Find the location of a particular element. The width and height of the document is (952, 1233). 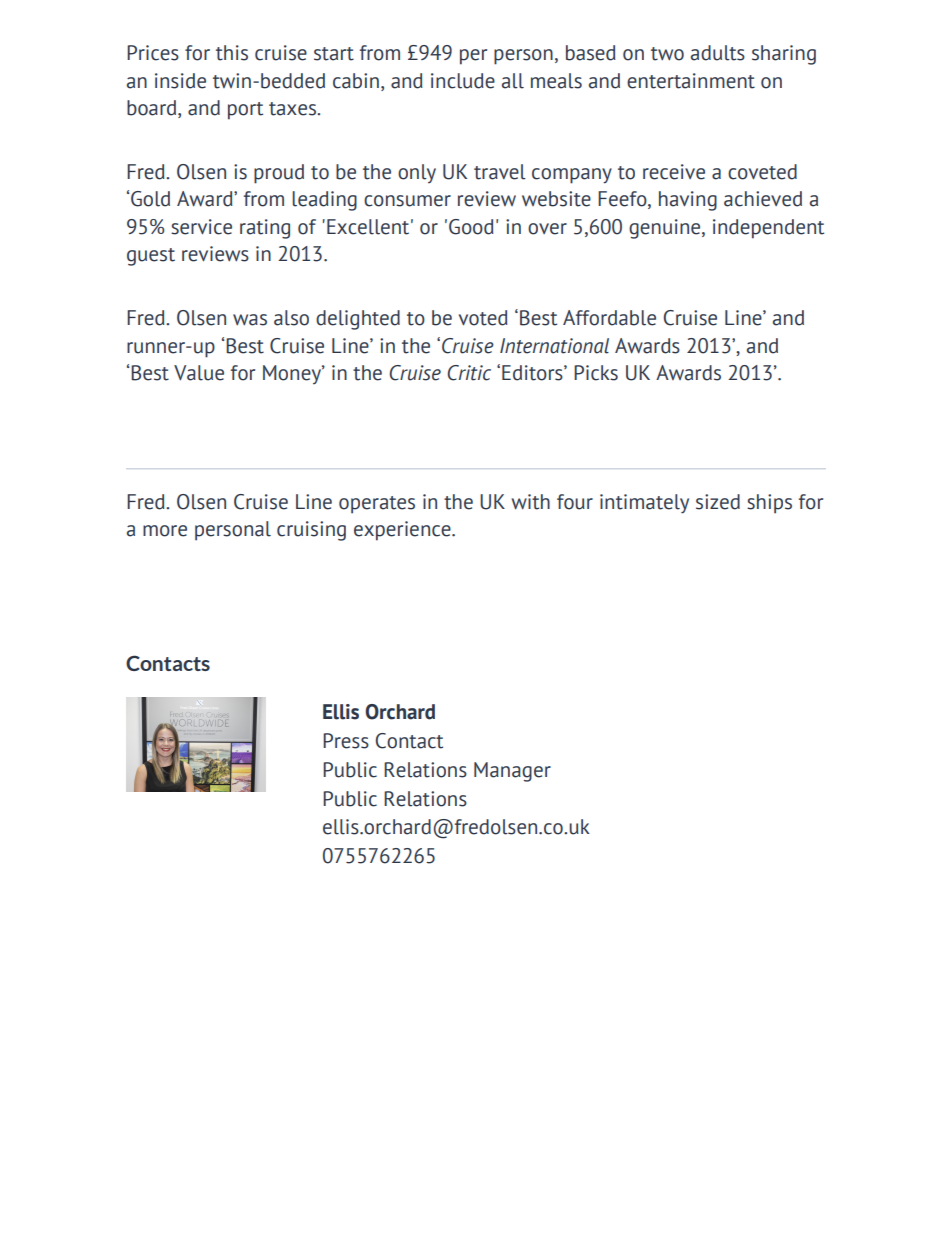

Affordable is located at coordinates (609, 318).
